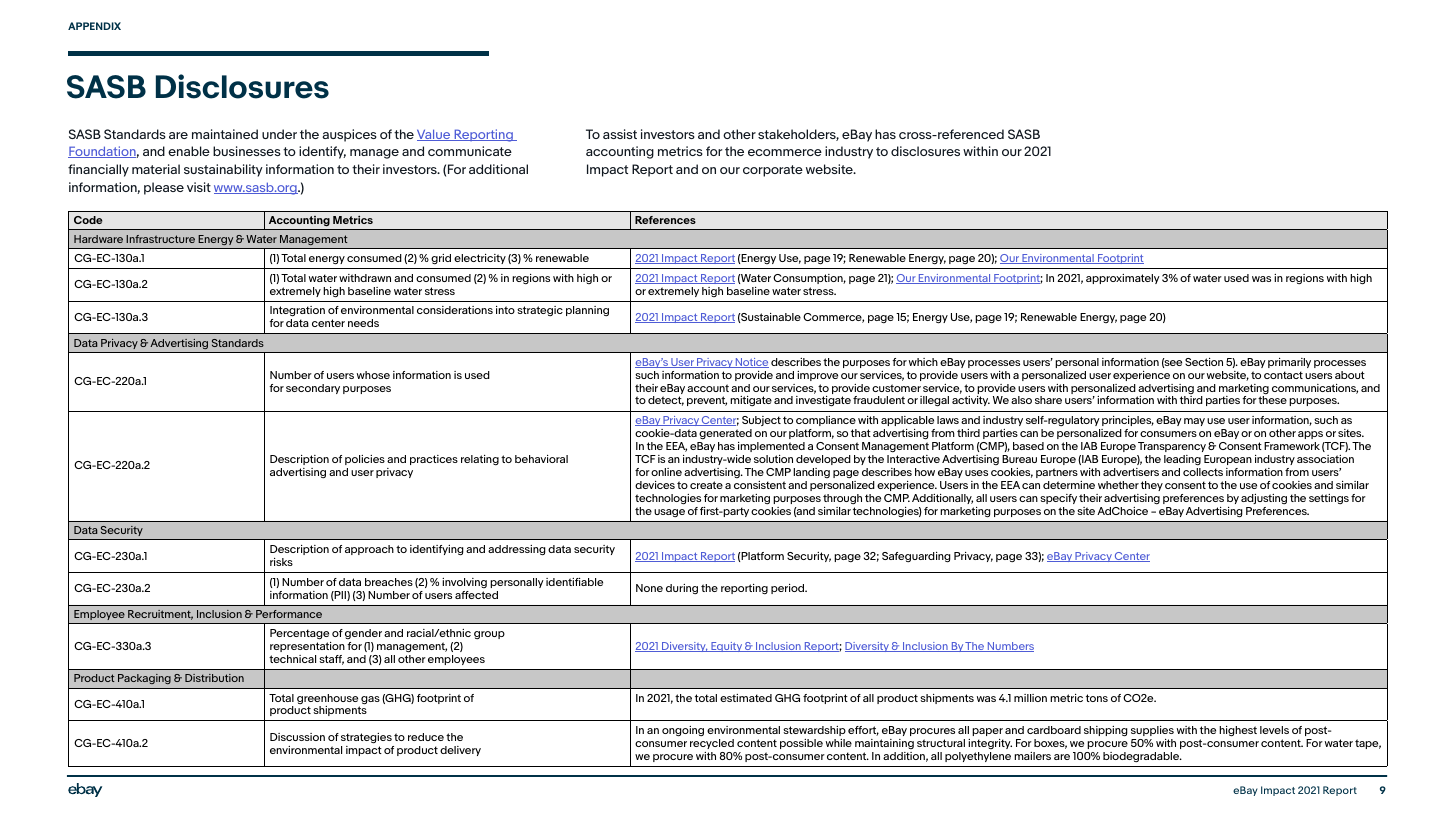 This screenshot has width=1456, height=819. What do you see at coordinates (773, 171) in the screenshot?
I see `corporate` at bounding box center [773, 171].
